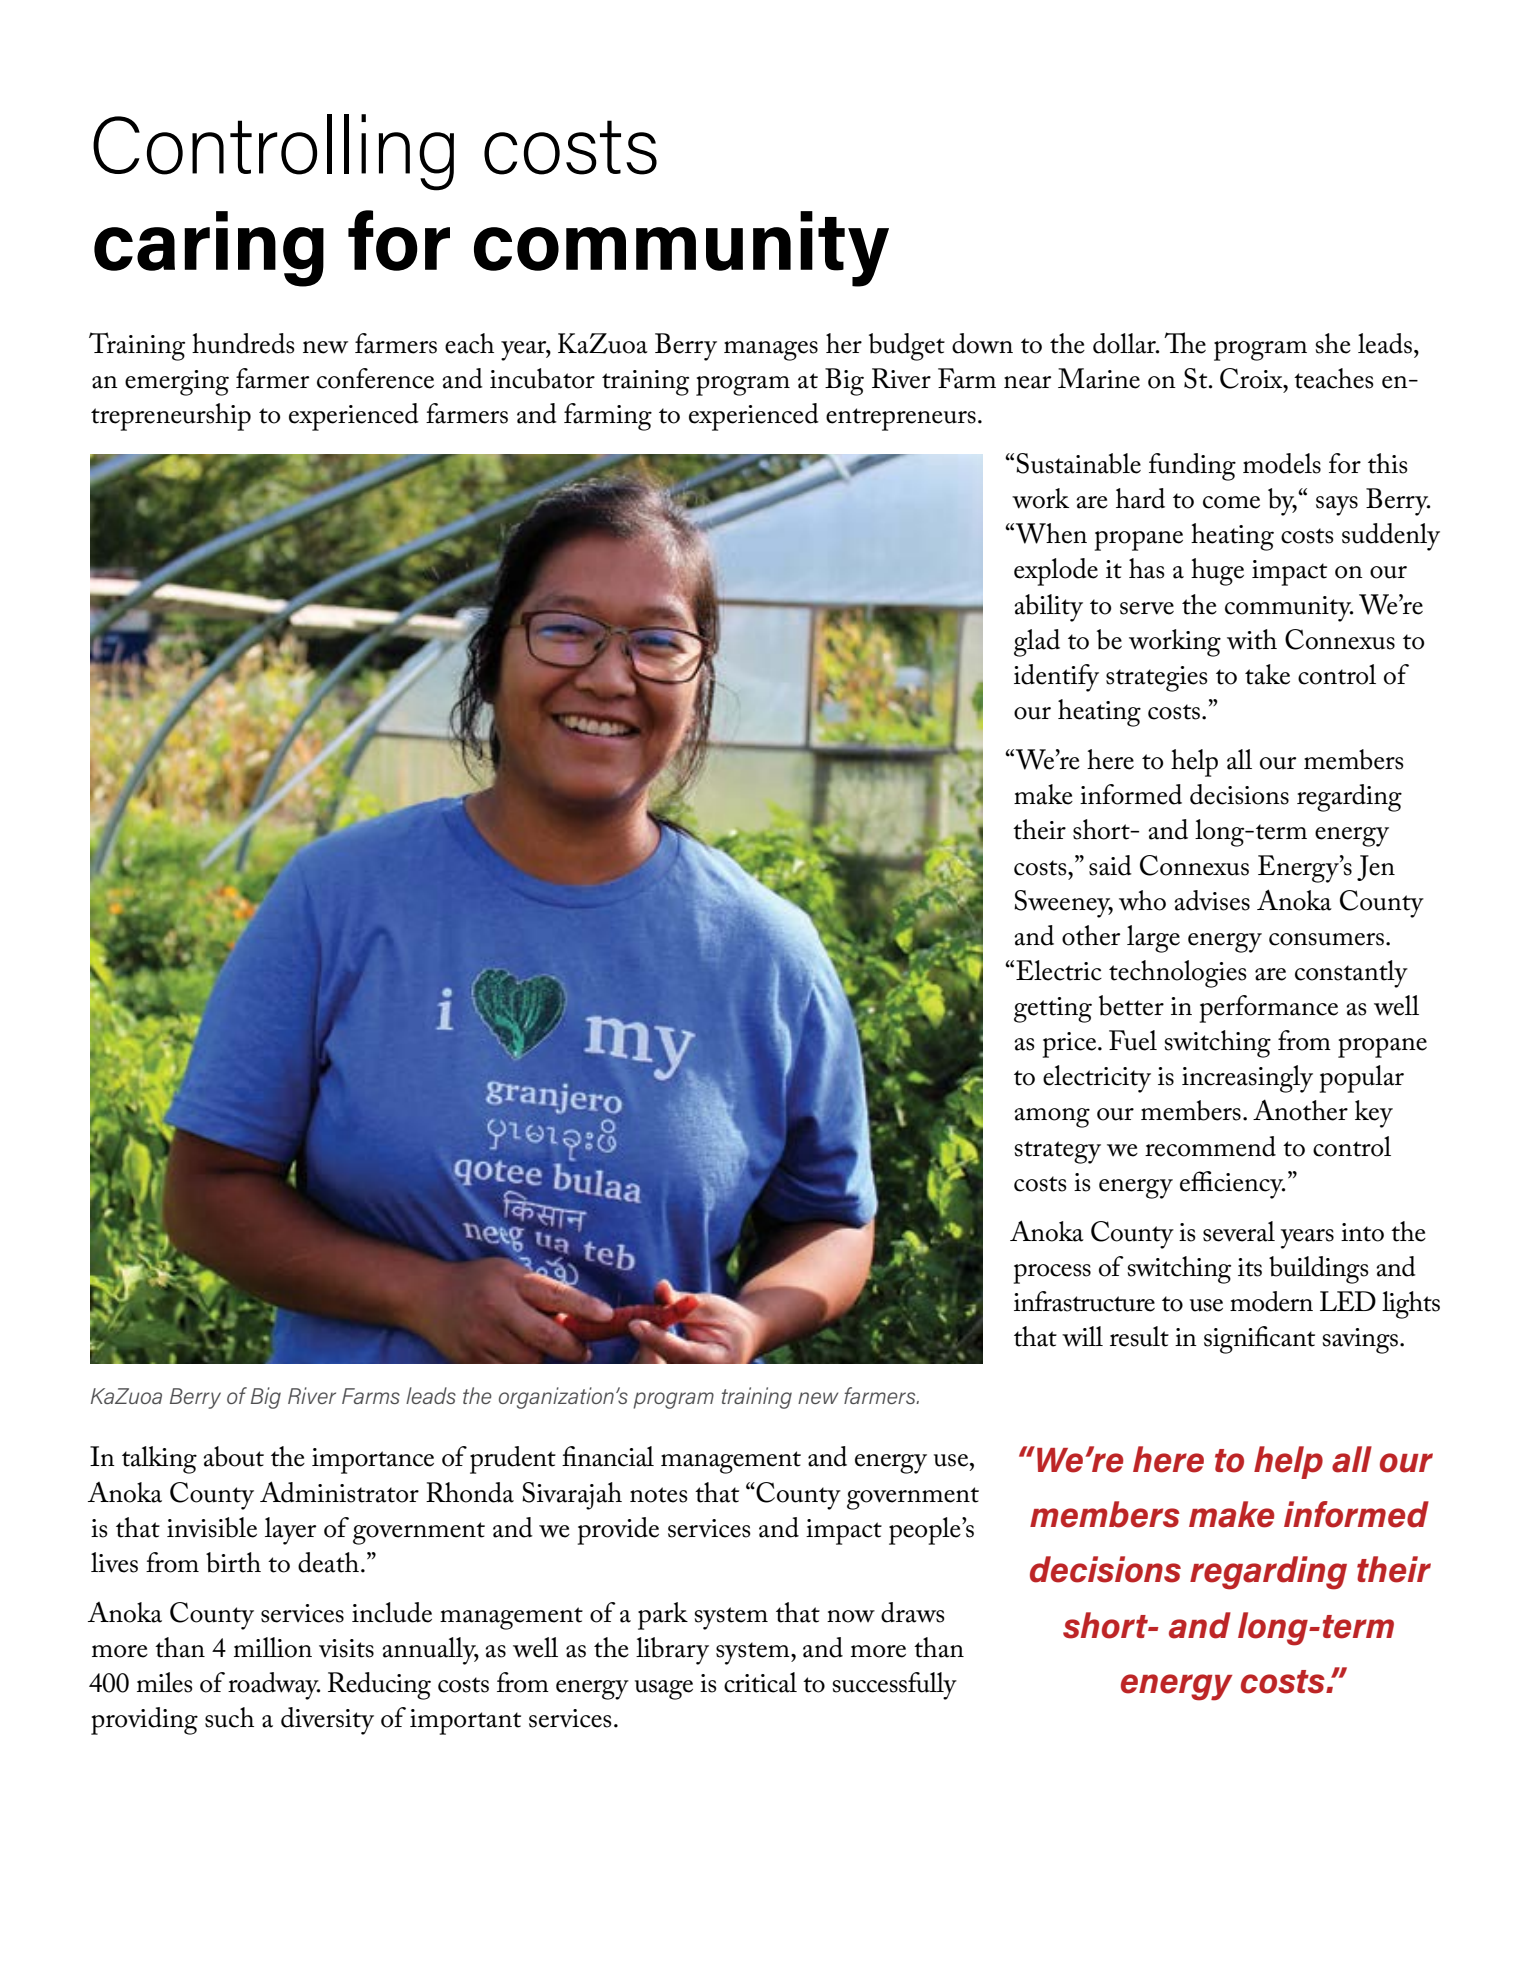  I want to click on about, so click(233, 1456).
